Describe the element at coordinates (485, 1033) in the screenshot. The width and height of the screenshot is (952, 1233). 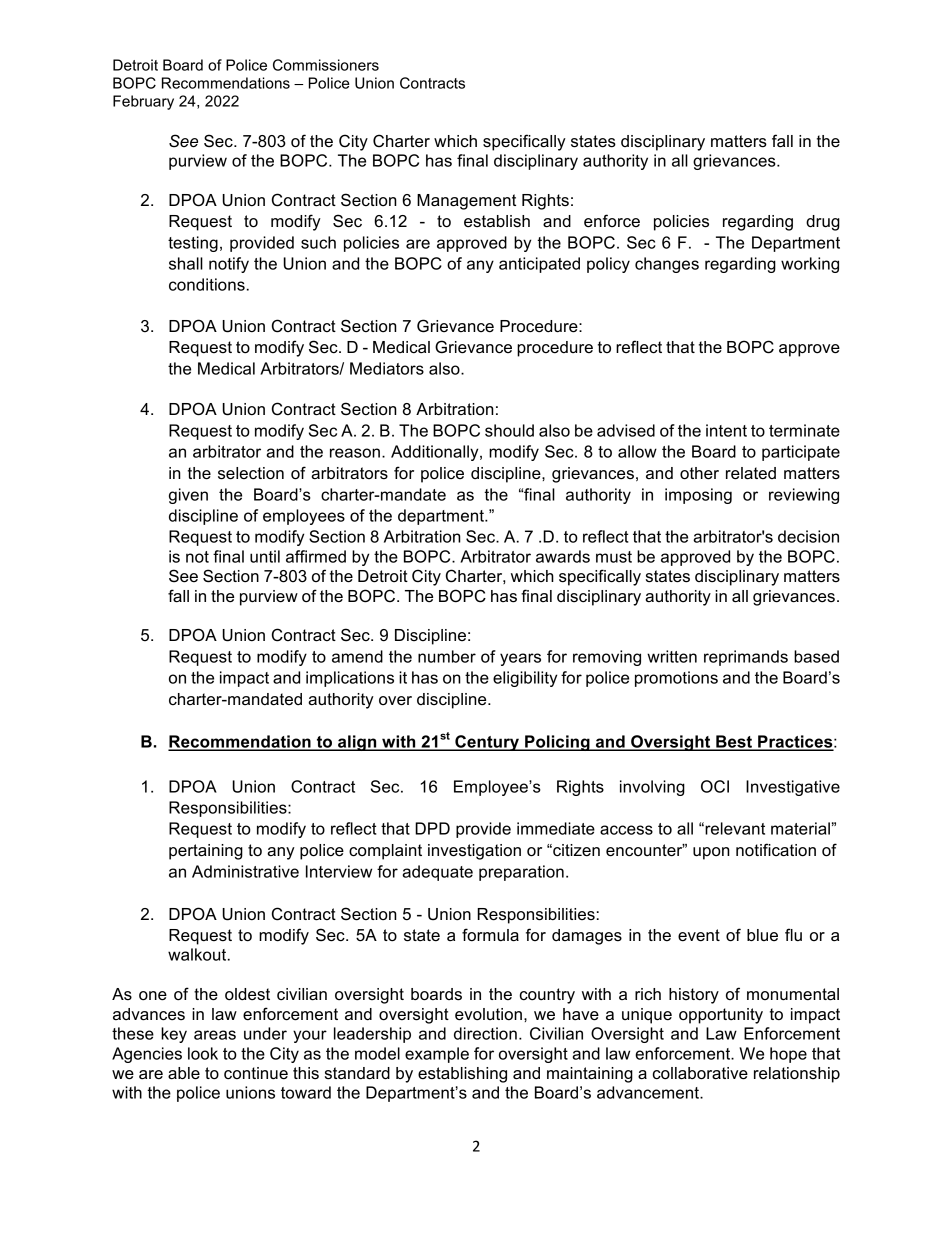
I see `direction` at that location.
